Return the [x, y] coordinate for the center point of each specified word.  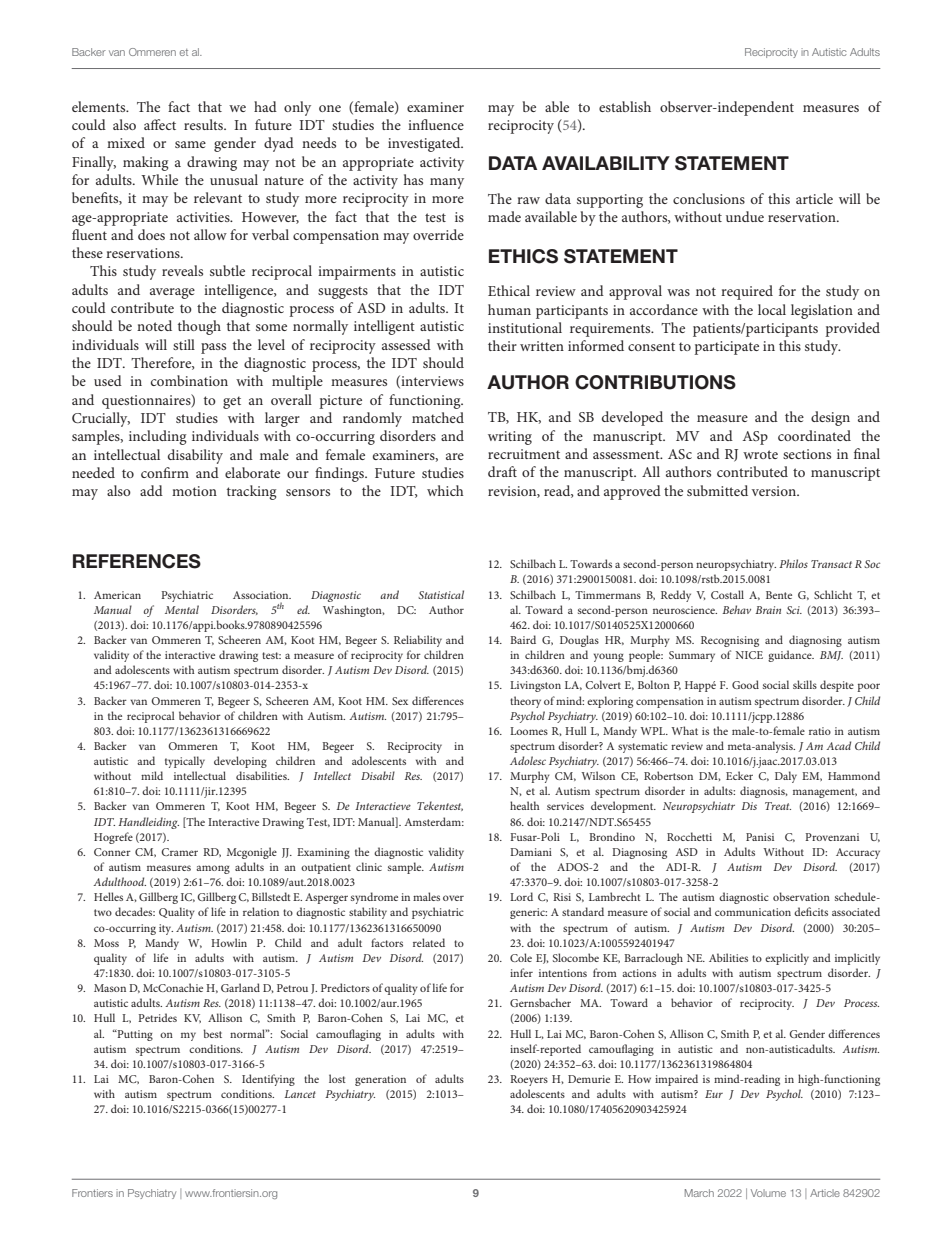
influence [436, 124]
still [184, 344]
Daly [786, 777]
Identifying [268, 1080]
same [190, 144]
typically [185, 762]
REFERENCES [137, 561]
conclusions [709, 198]
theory [525, 702]
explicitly [787, 959]
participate [726, 348]
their [502, 345]
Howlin [229, 942]
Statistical [441, 594]
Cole [521, 957]
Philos [793, 563]
